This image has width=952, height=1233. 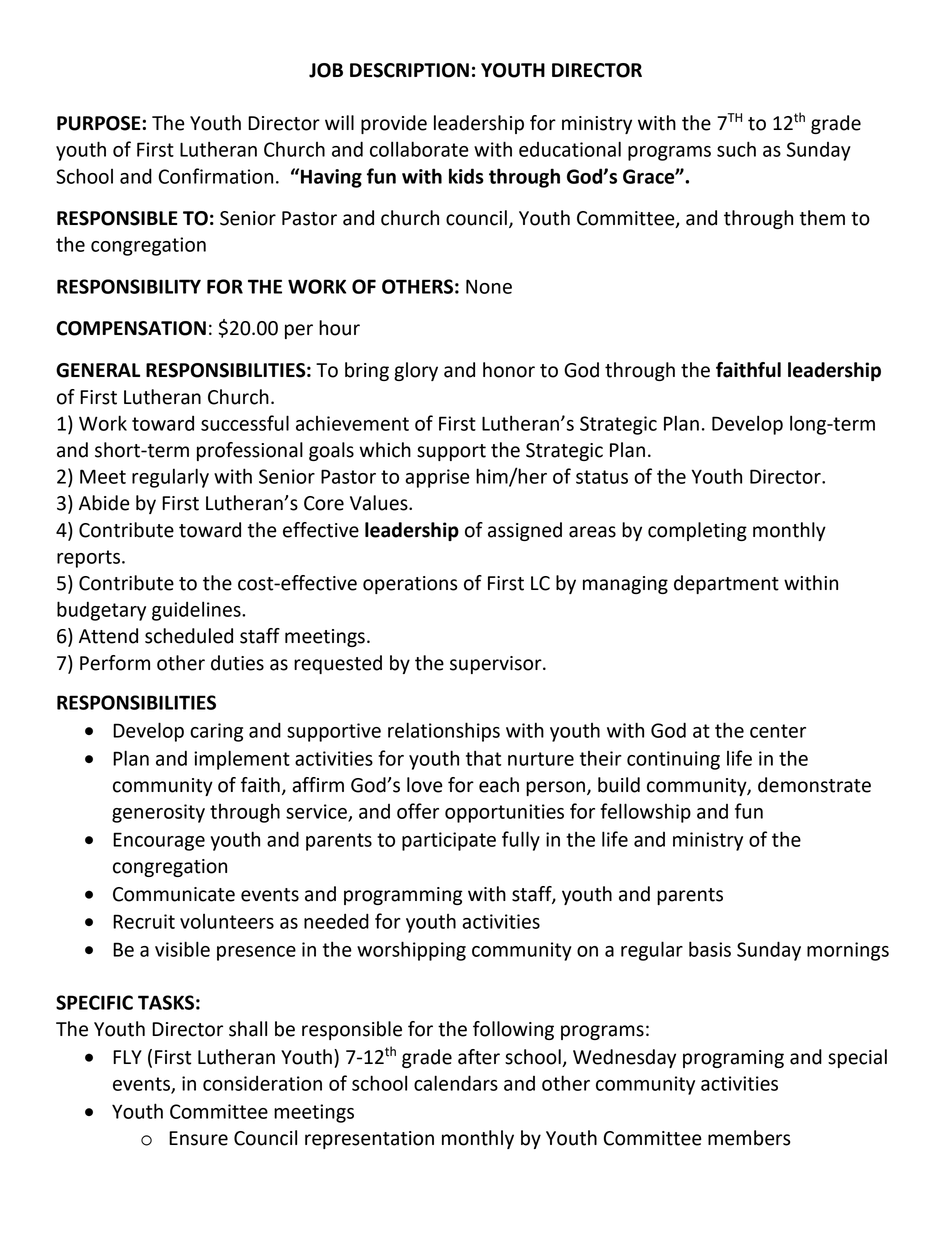 What do you see at coordinates (100, 123) in the image?
I see `PURPOSE` at bounding box center [100, 123].
